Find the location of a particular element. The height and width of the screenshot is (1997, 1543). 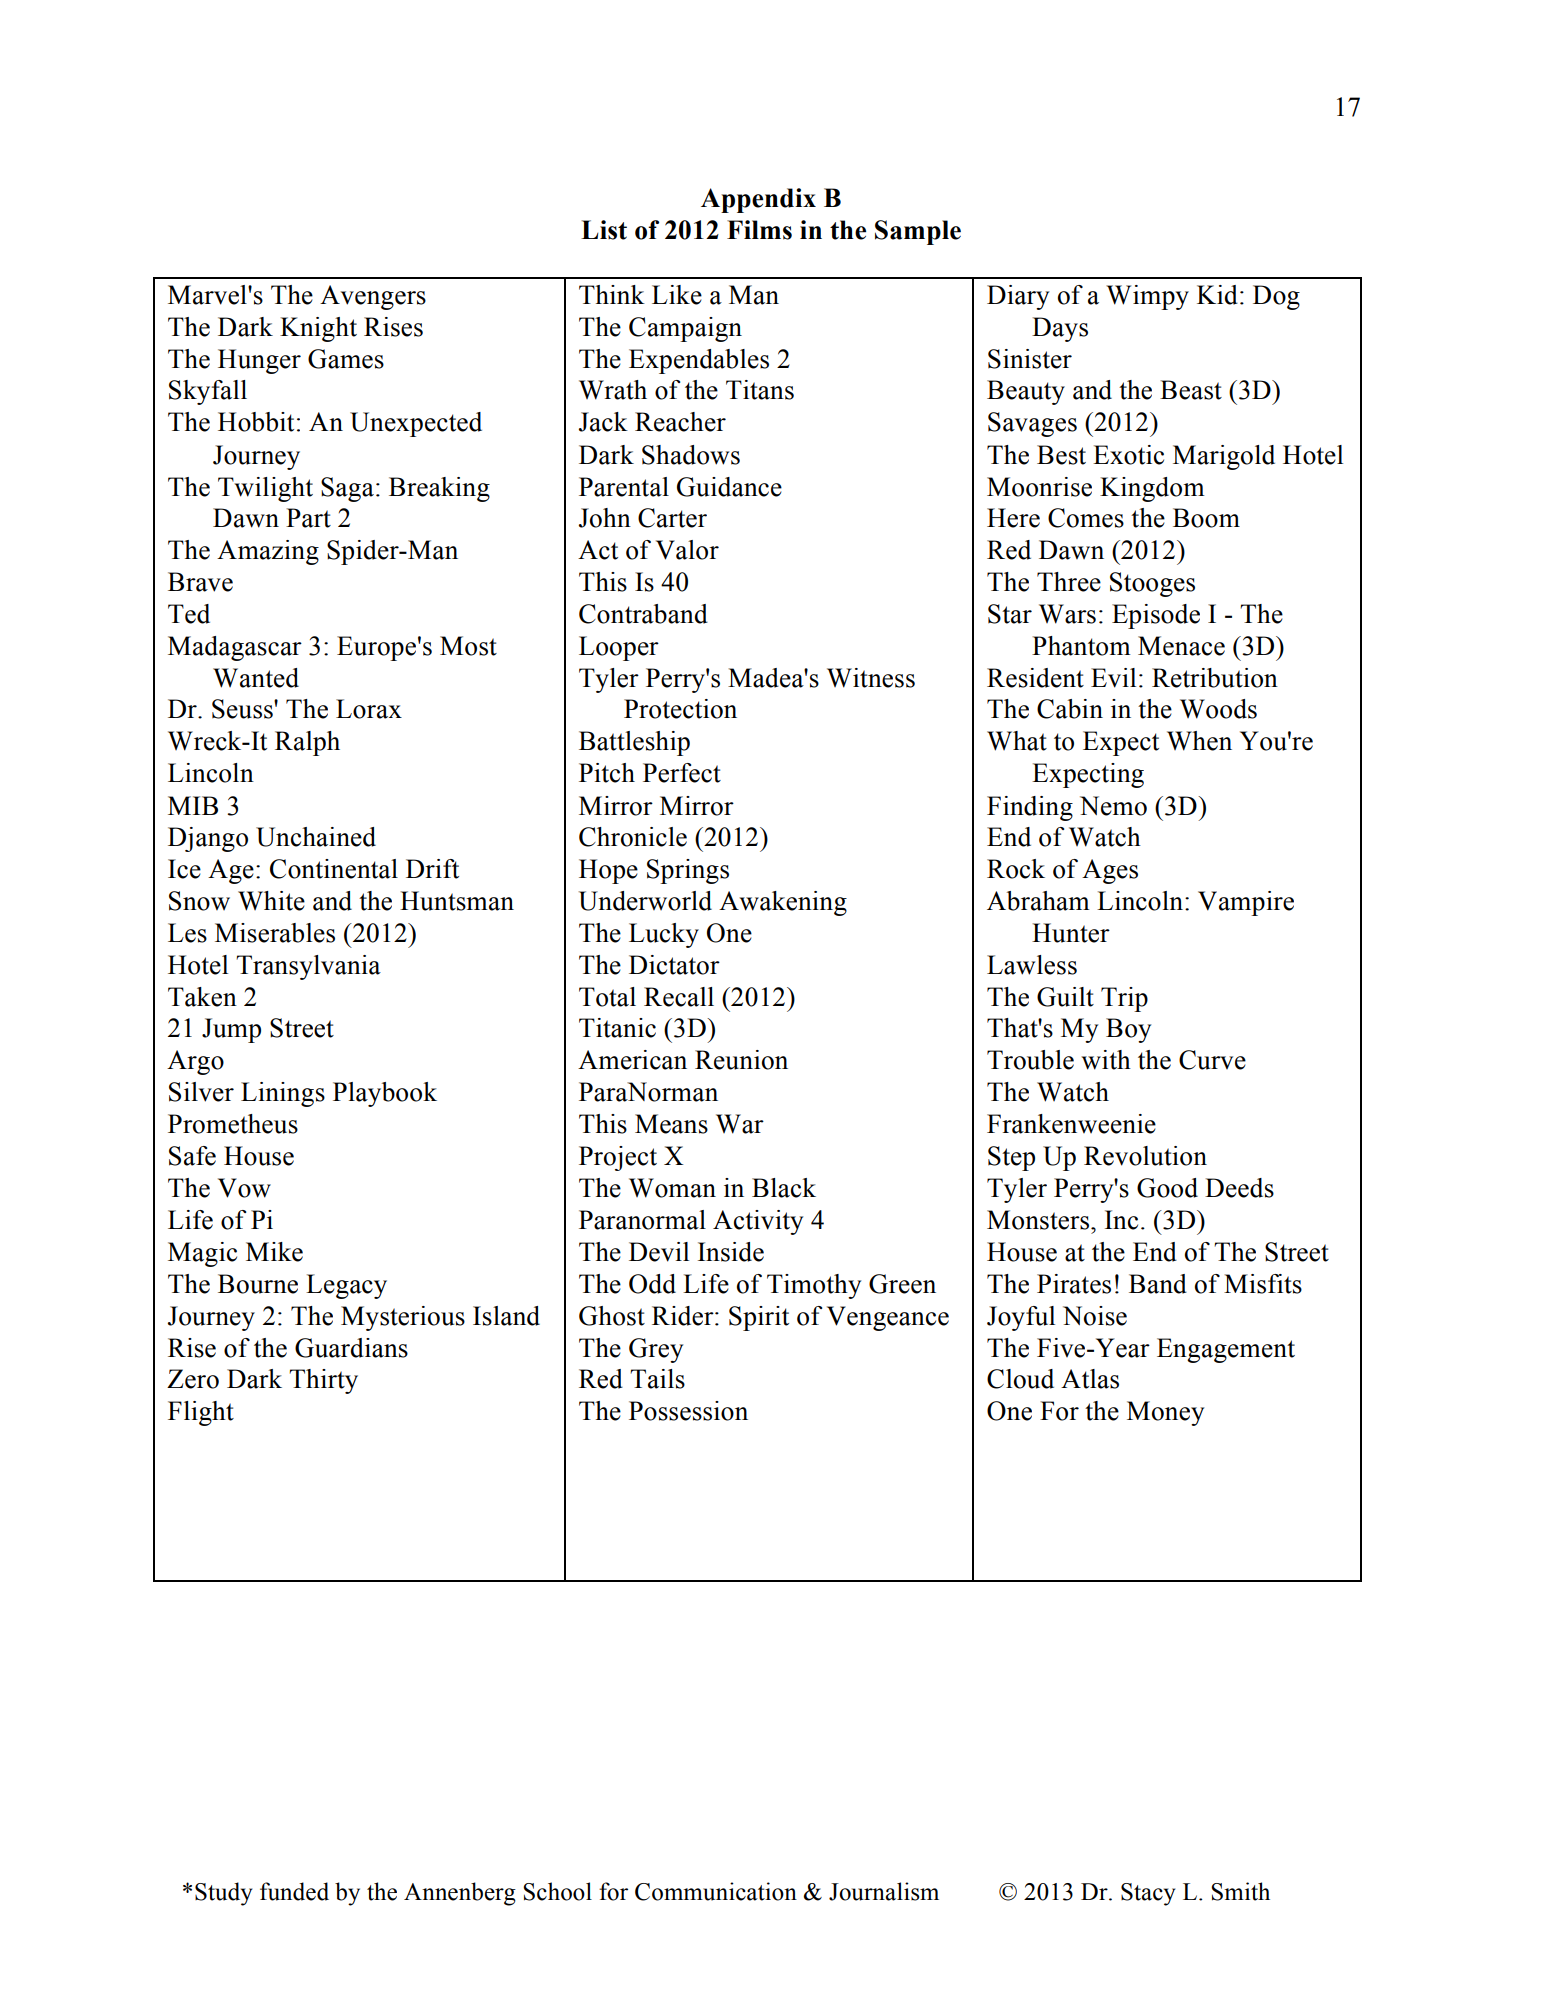

Mike is located at coordinates (274, 1252).
